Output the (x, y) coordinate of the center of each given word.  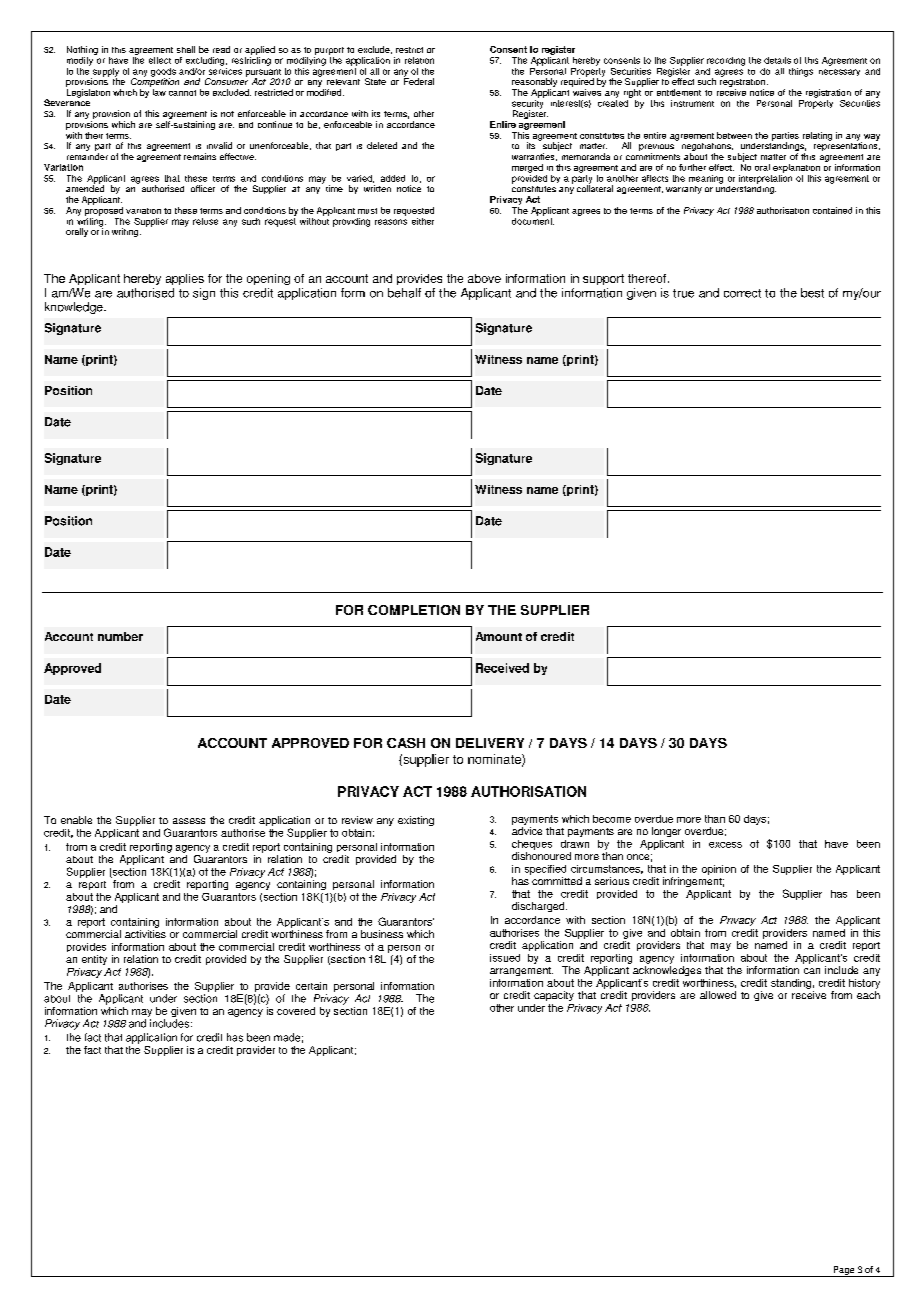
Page (843, 1271)
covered (296, 1011)
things (801, 72)
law (159, 92)
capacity (554, 996)
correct (742, 293)
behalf (404, 293)
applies (185, 279)
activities (145, 934)
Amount (499, 636)
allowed (718, 995)
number (120, 636)
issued (505, 958)
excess (725, 845)
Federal (419, 80)
